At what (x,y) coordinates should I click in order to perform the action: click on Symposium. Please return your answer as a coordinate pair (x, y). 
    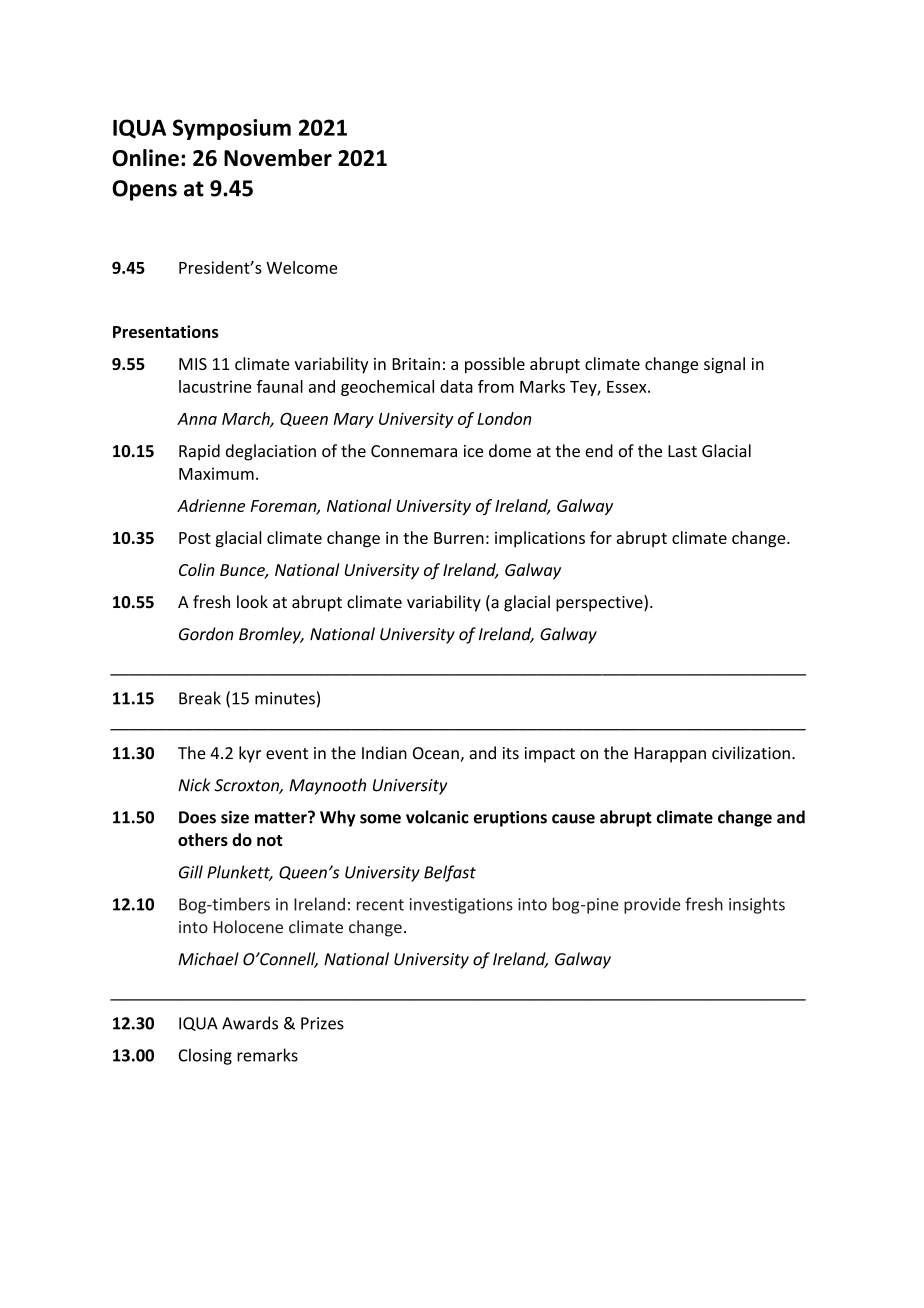
    Looking at the image, I should click on (232, 129).
